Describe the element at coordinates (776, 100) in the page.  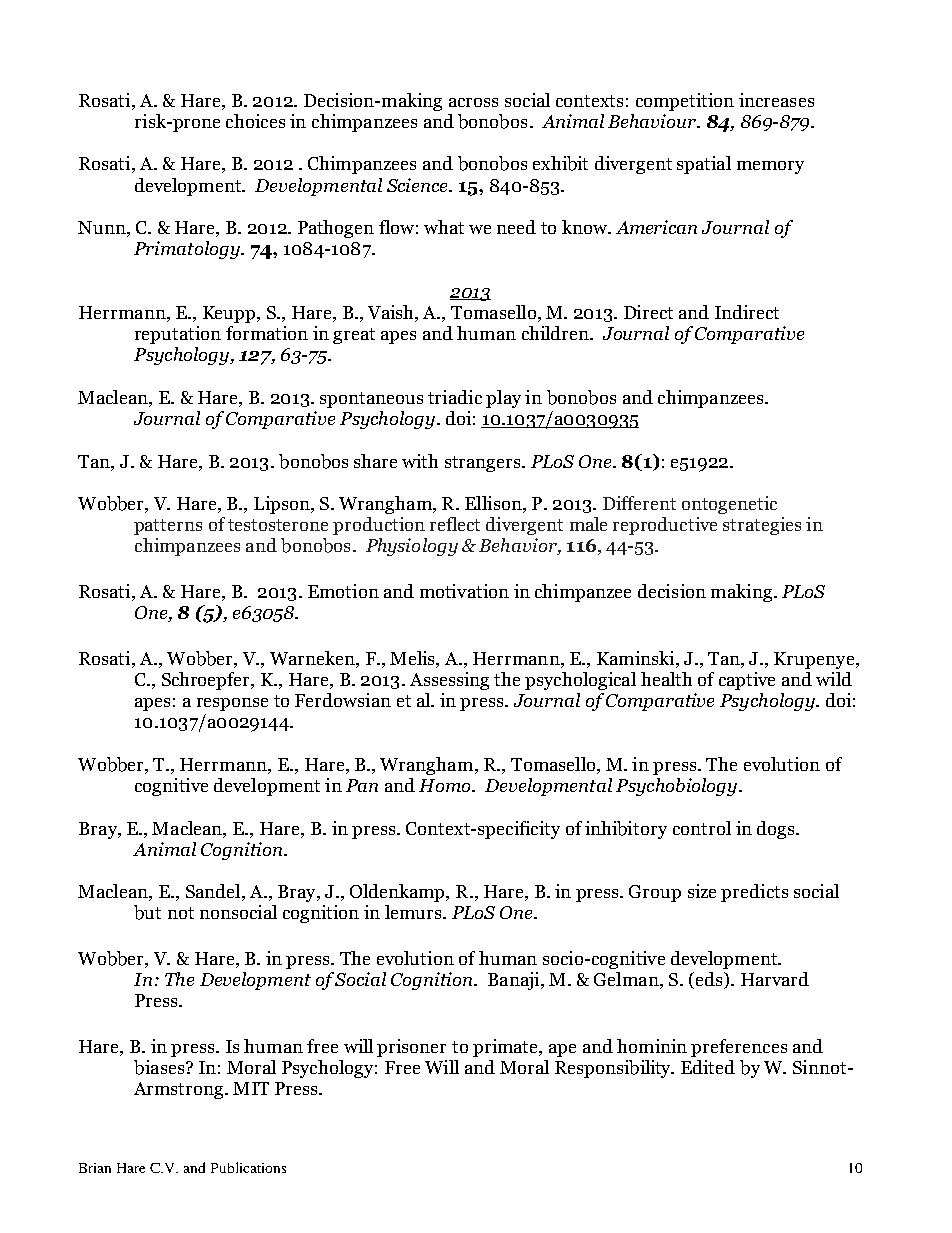
I see `increases` at that location.
